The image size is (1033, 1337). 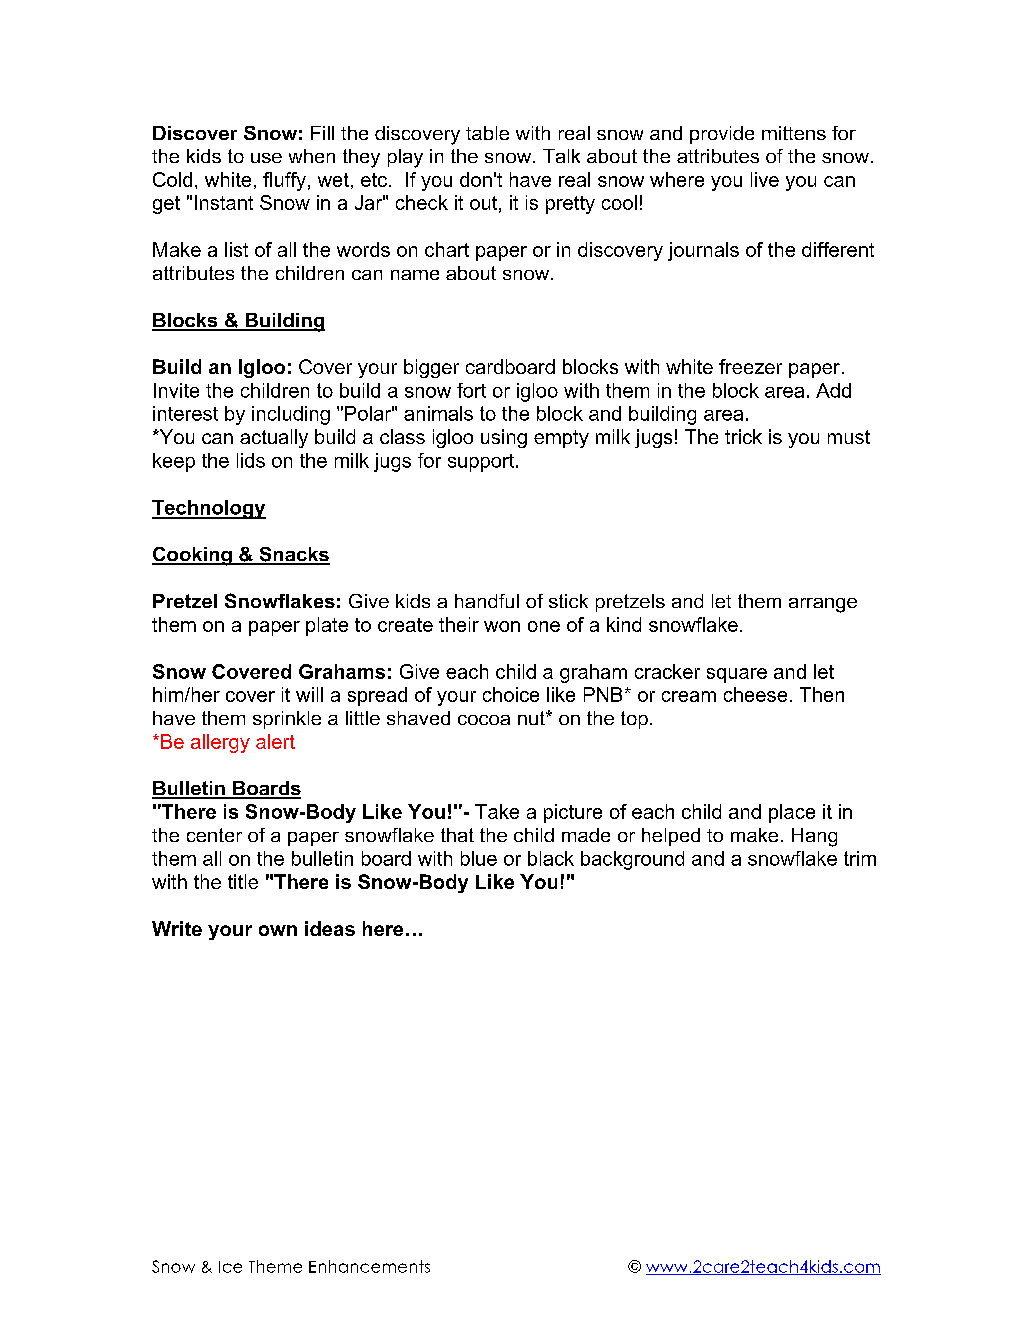 What do you see at coordinates (266, 158) in the image?
I see `use` at bounding box center [266, 158].
